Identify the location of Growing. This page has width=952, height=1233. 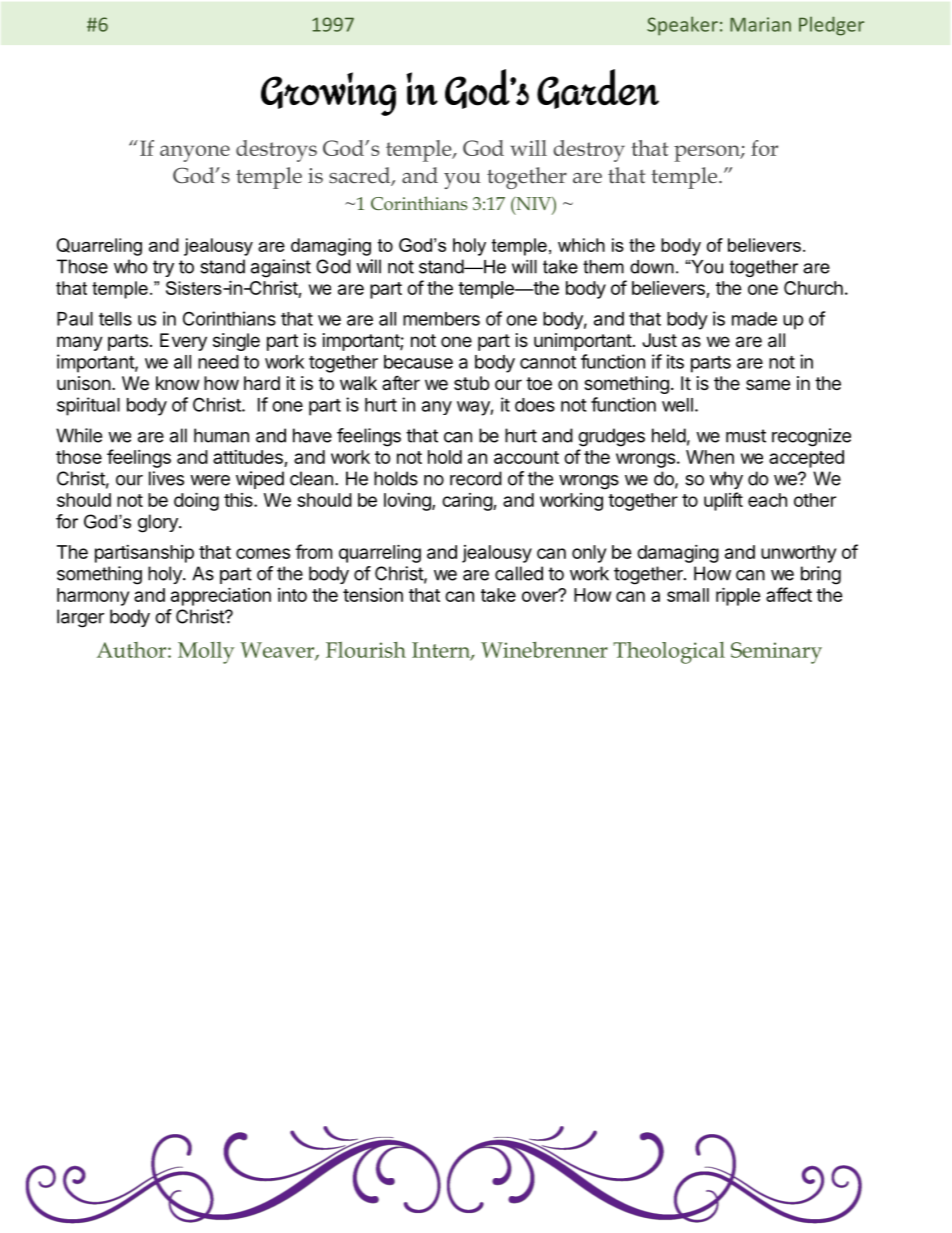
(328, 94).
